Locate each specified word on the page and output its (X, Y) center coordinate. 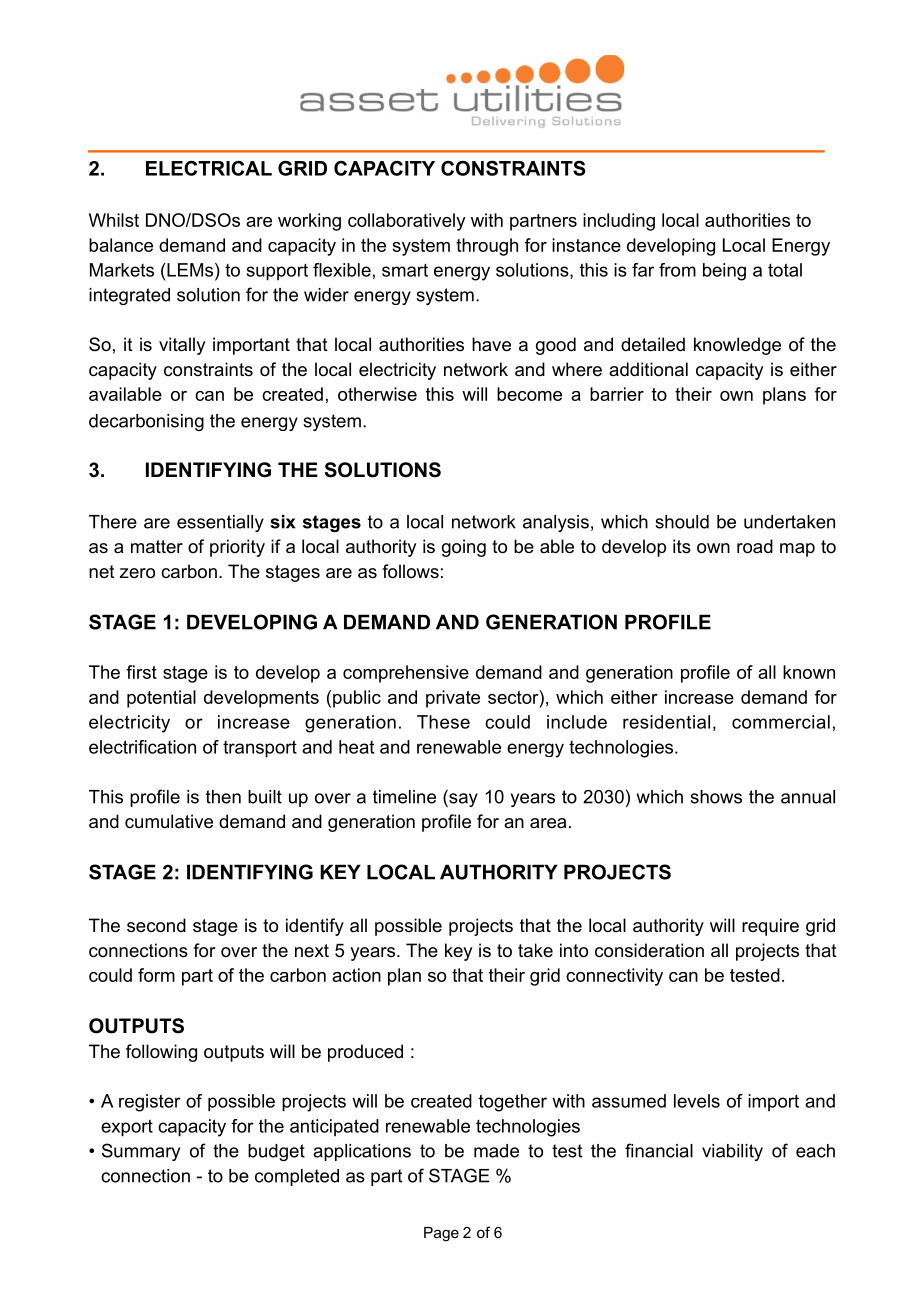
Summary (141, 1152)
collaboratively (407, 222)
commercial (781, 722)
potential (161, 699)
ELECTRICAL (209, 168)
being (724, 272)
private (453, 699)
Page (441, 1234)
